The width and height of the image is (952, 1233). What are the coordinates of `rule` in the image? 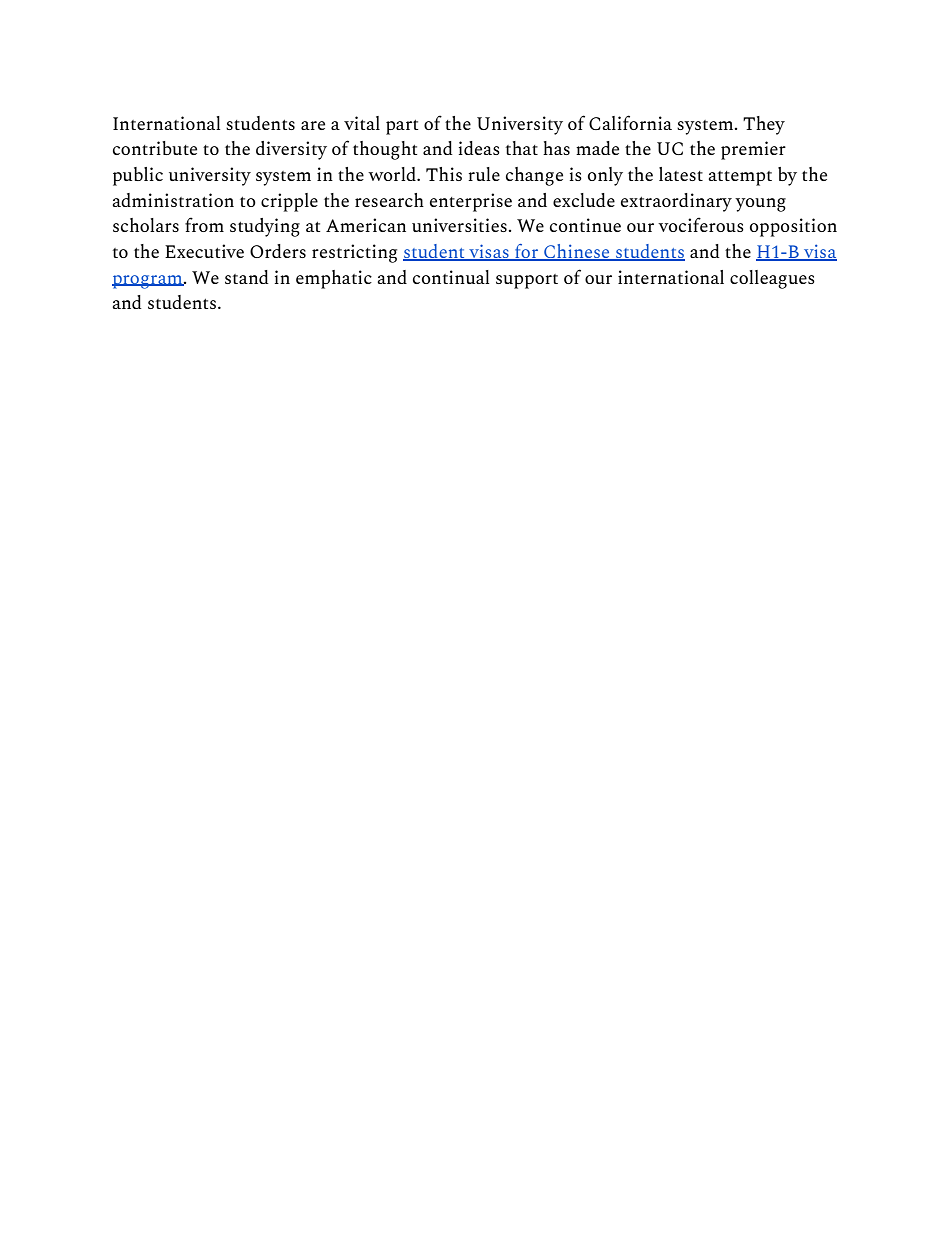 It's located at (484, 174).
